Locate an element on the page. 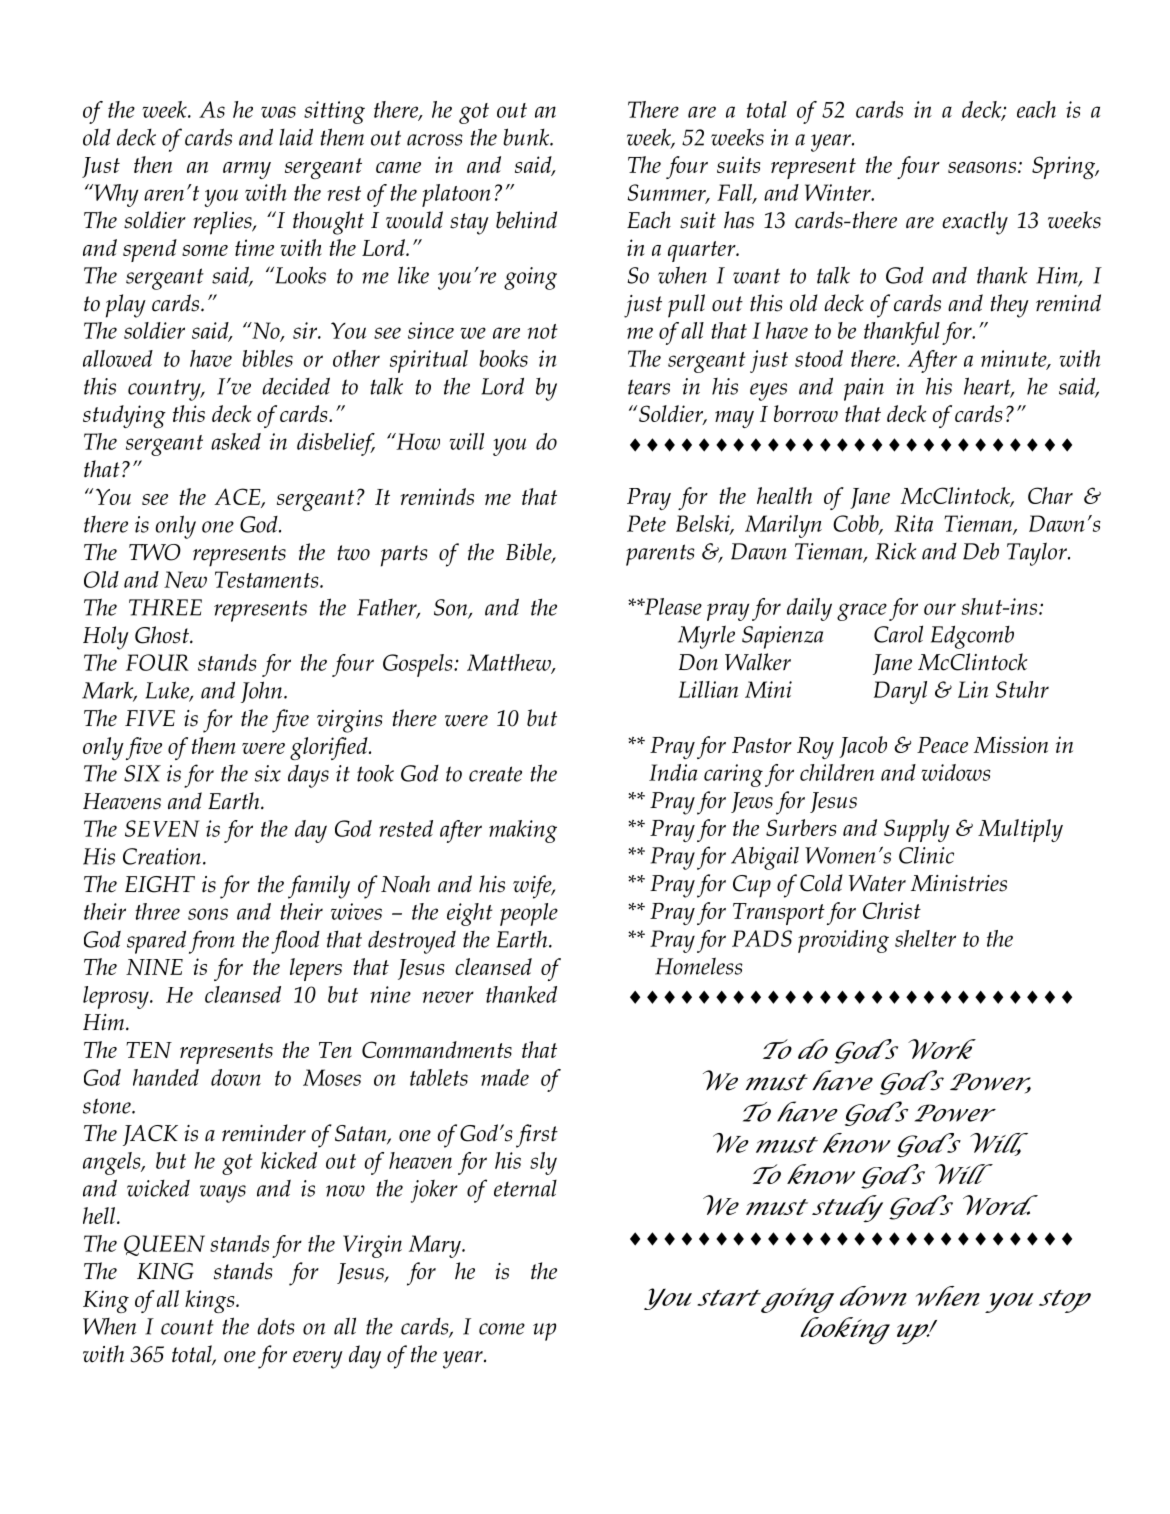 Image resolution: width=1170 pixels, height=1514 pixels. bunk is located at coordinates (527, 137).
